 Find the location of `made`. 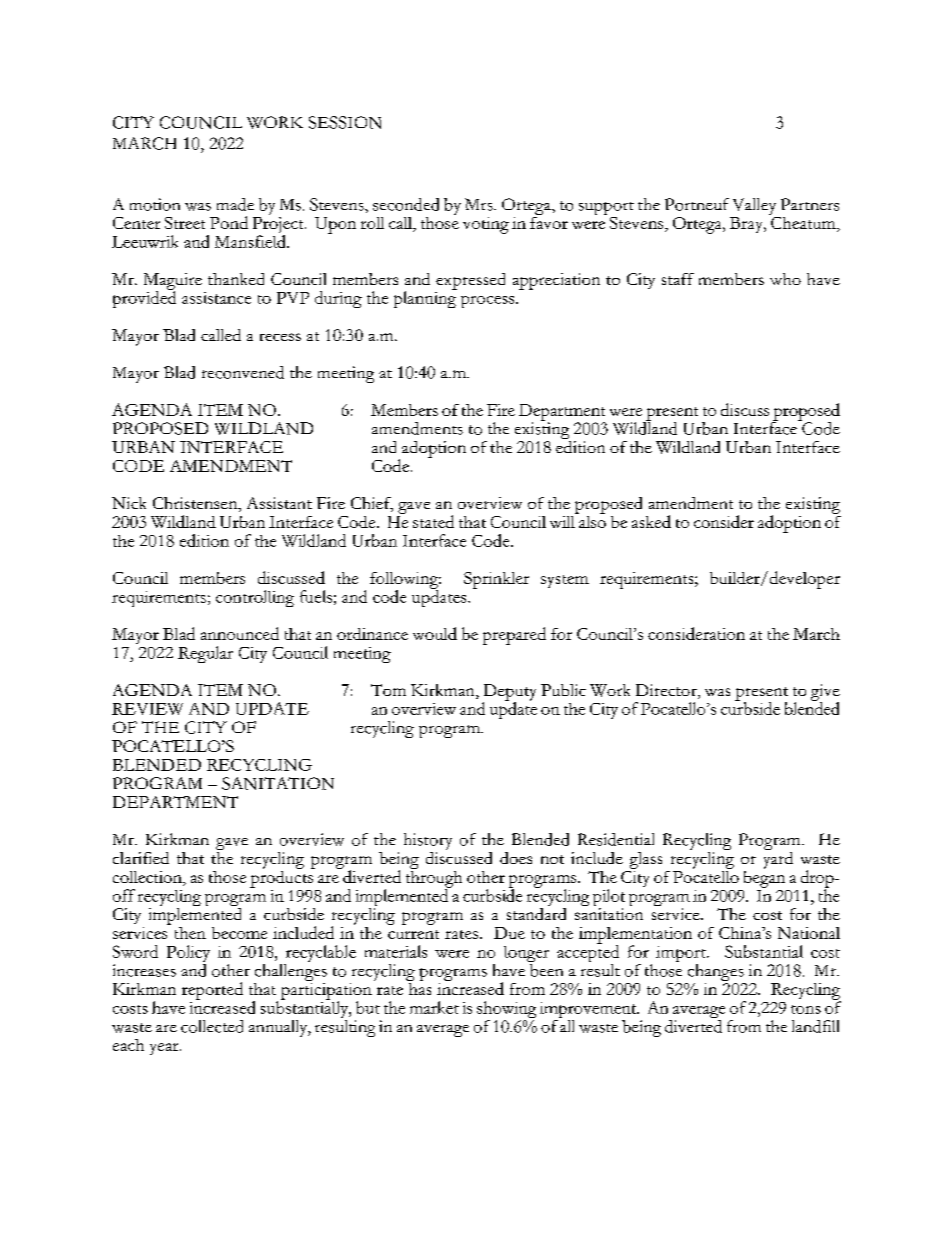

made is located at coordinates (235, 204).
